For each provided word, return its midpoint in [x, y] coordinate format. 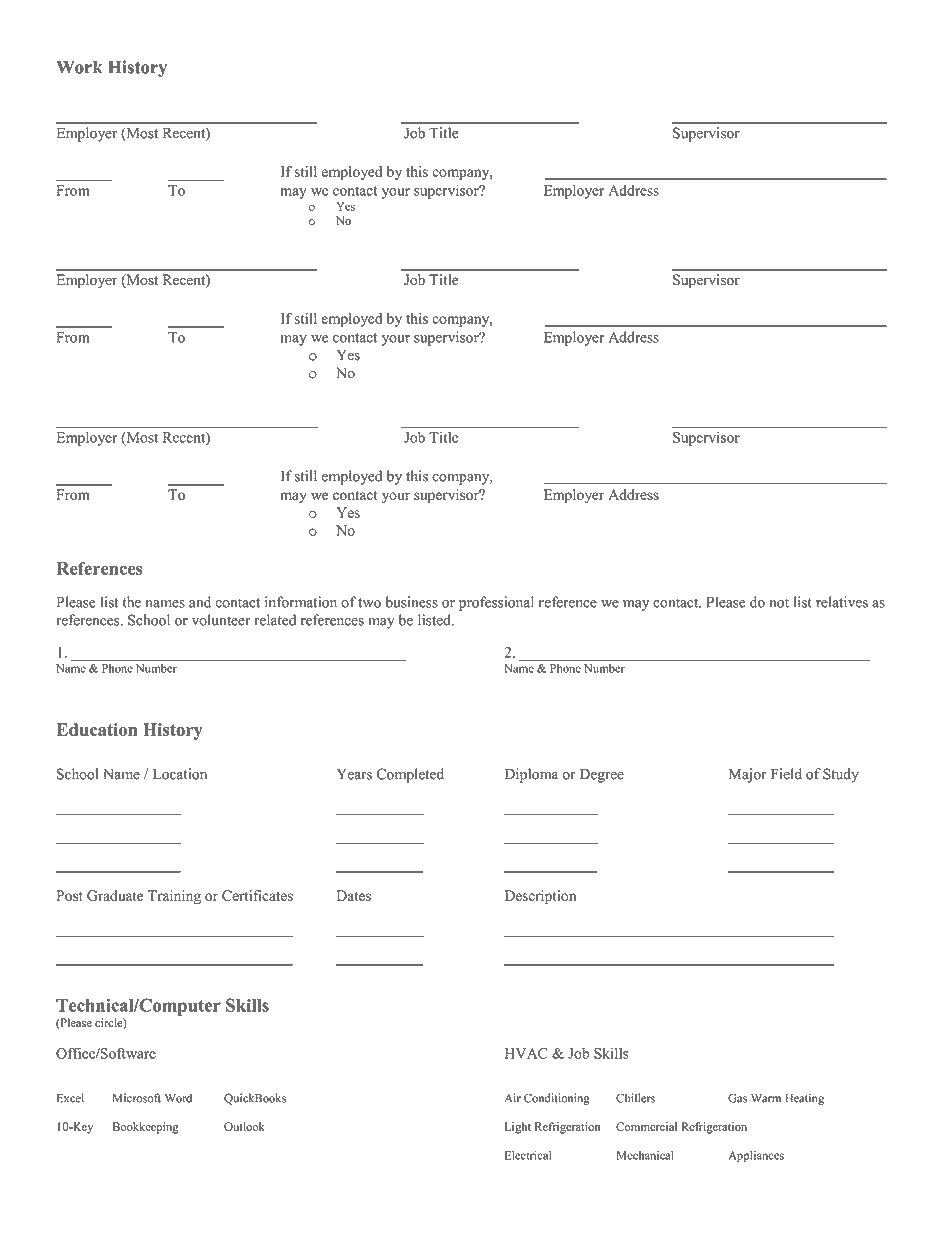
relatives [842, 602]
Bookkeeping [146, 1128]
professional [496, 603]
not [779, 603]
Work [79, 67]
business [411, 602]
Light [518, 1128]
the [132, 602]
